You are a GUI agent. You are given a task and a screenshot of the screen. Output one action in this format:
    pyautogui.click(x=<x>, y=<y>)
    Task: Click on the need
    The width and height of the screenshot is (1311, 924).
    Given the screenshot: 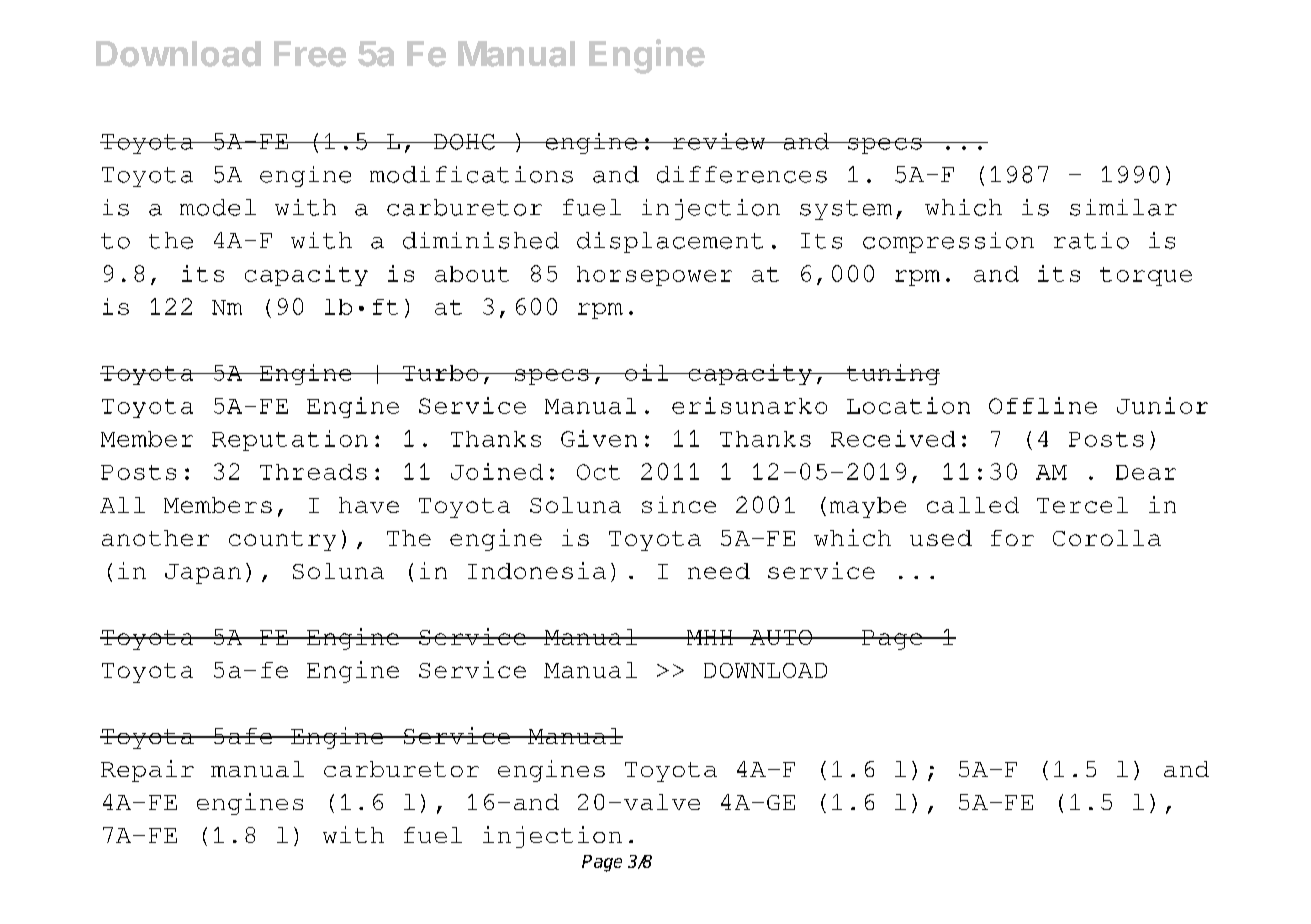 What is the action you would take?
    pyautogui.click(x=719, y=571)
